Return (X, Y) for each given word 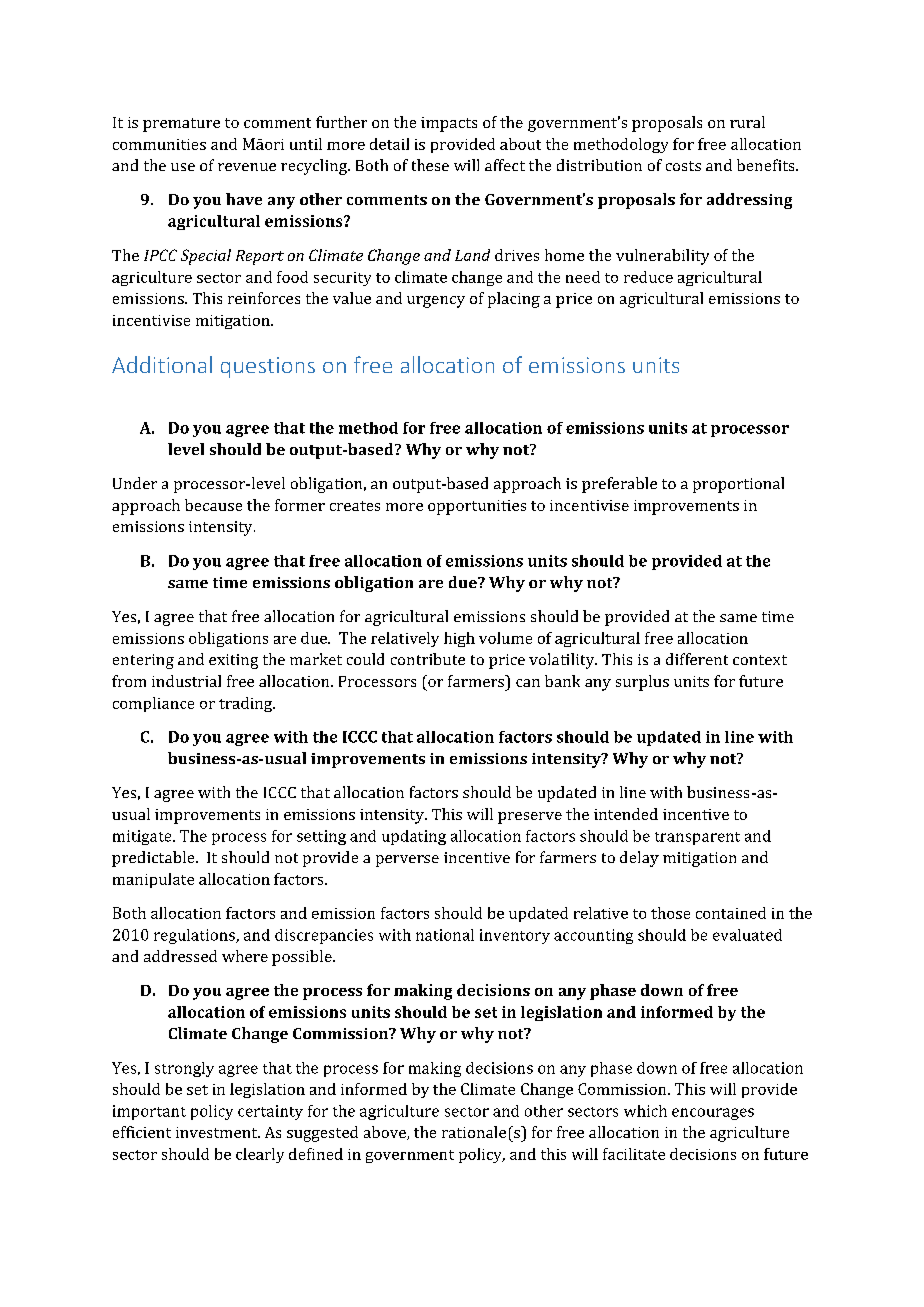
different (697, 659)
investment (218, 1132)
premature (181, 125)
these (430, 165)
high (459, 639)
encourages (713, 1114)
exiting (233, 661)
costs (683, 166)
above (386, 1133)
